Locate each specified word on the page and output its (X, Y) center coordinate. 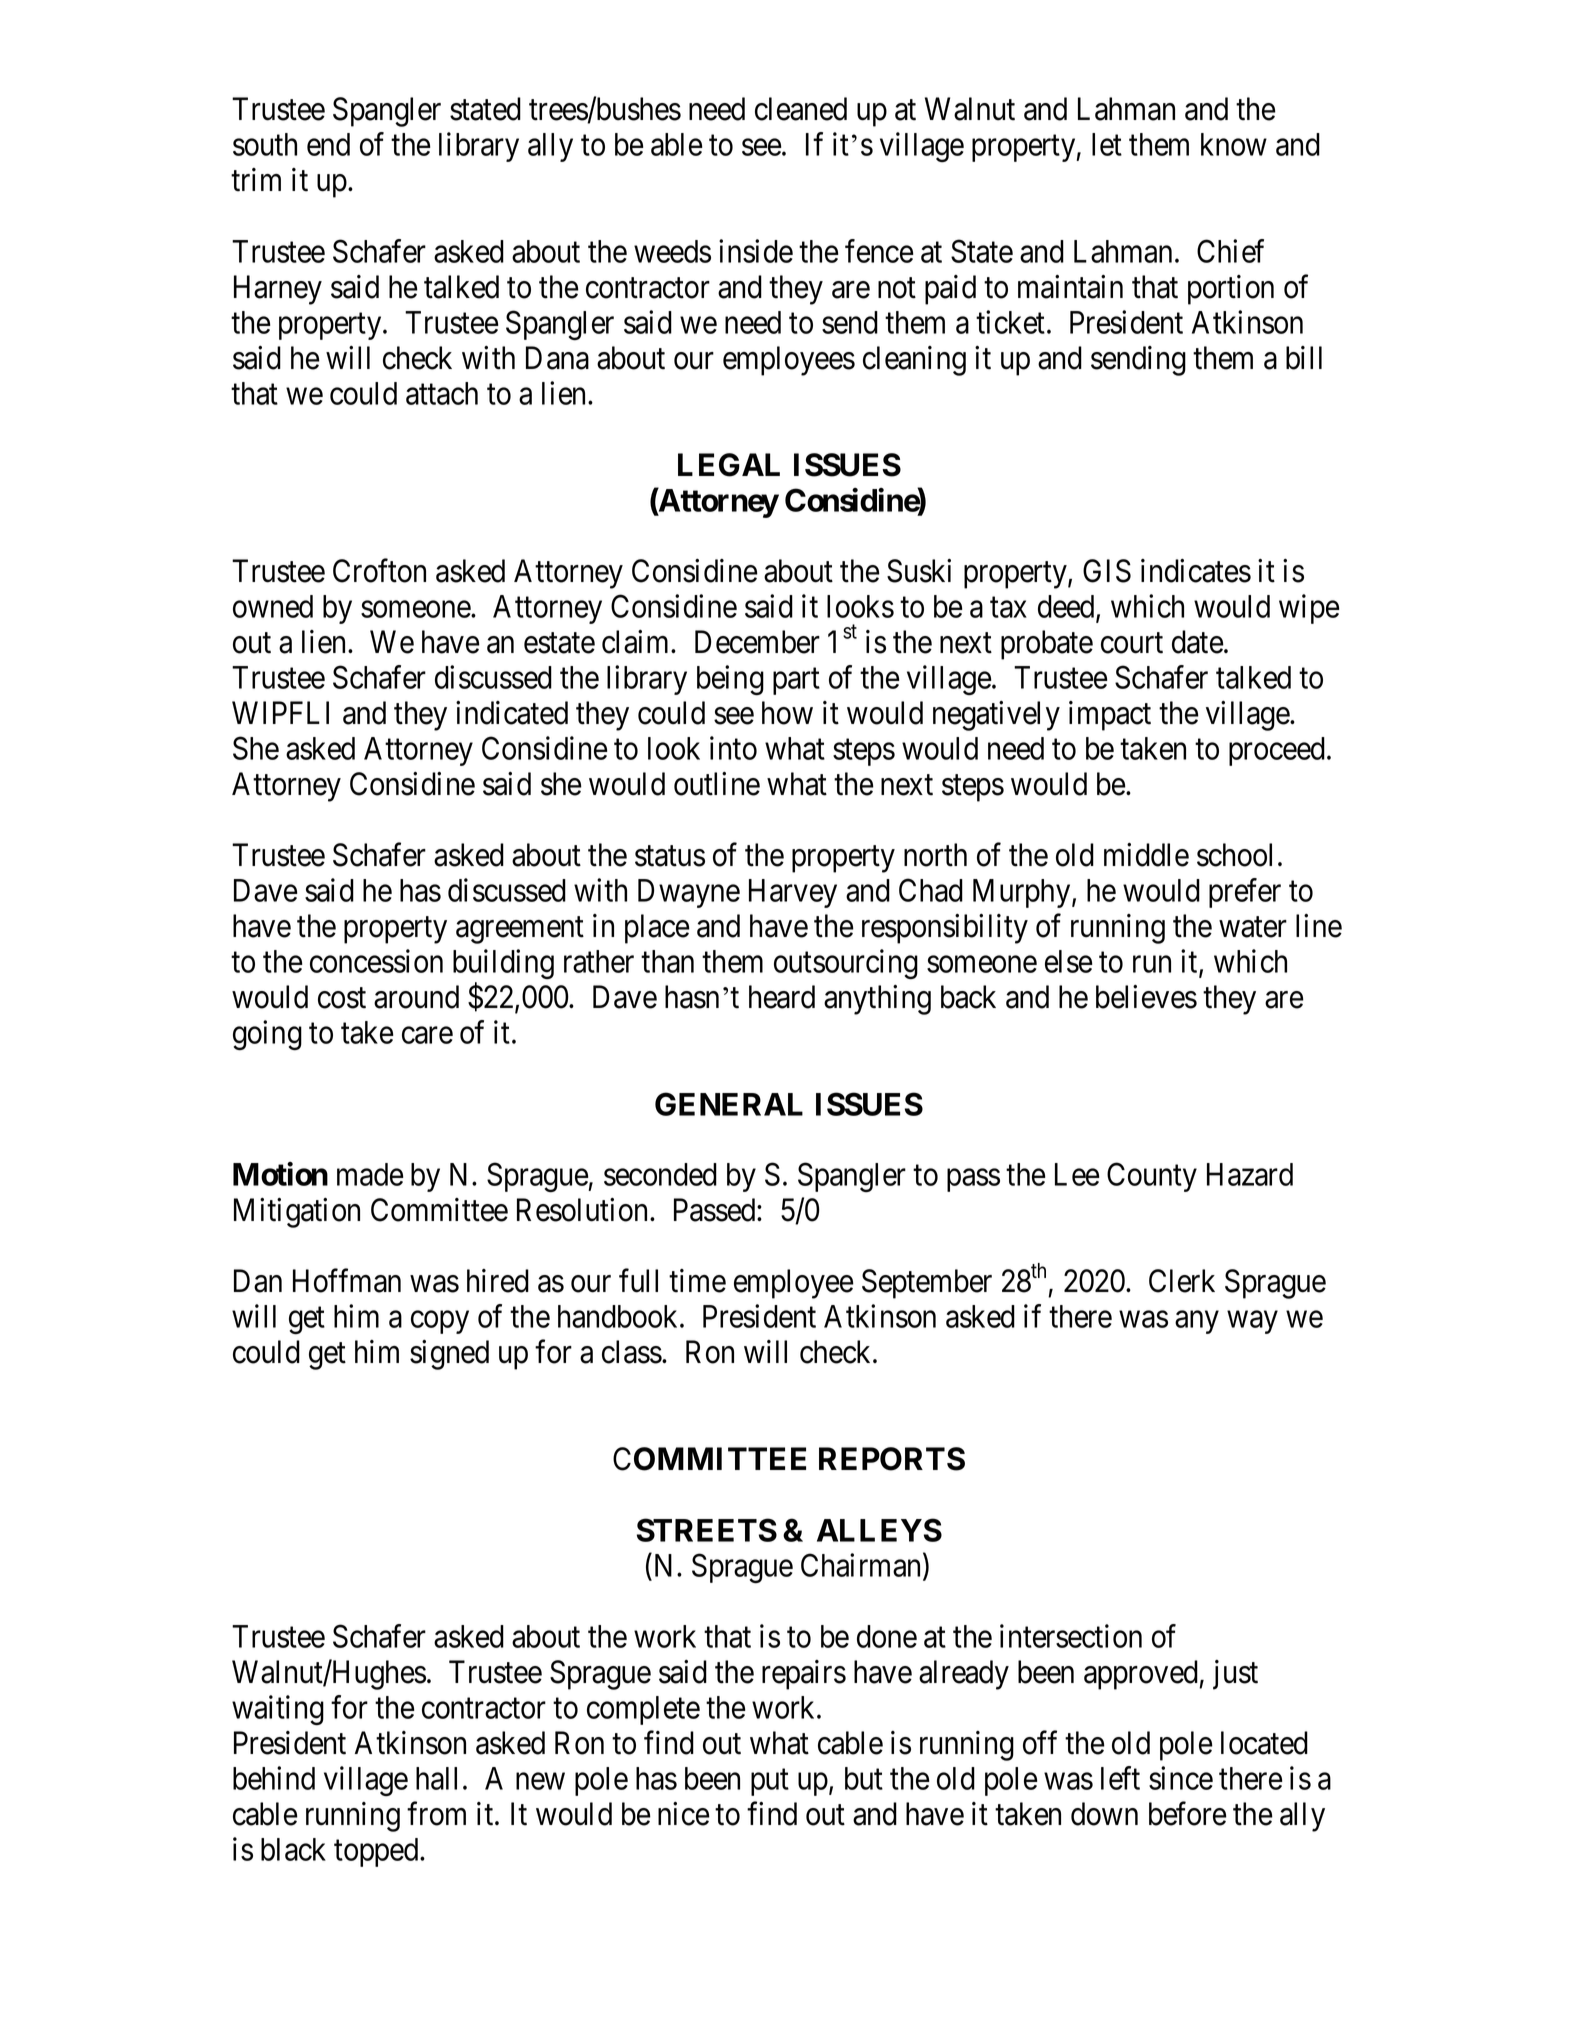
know (1234, 144)
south (265, 144)
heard (782, 997)
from (436, 1814)
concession (376, 961)
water (1253, 927)
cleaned (801, 109)
